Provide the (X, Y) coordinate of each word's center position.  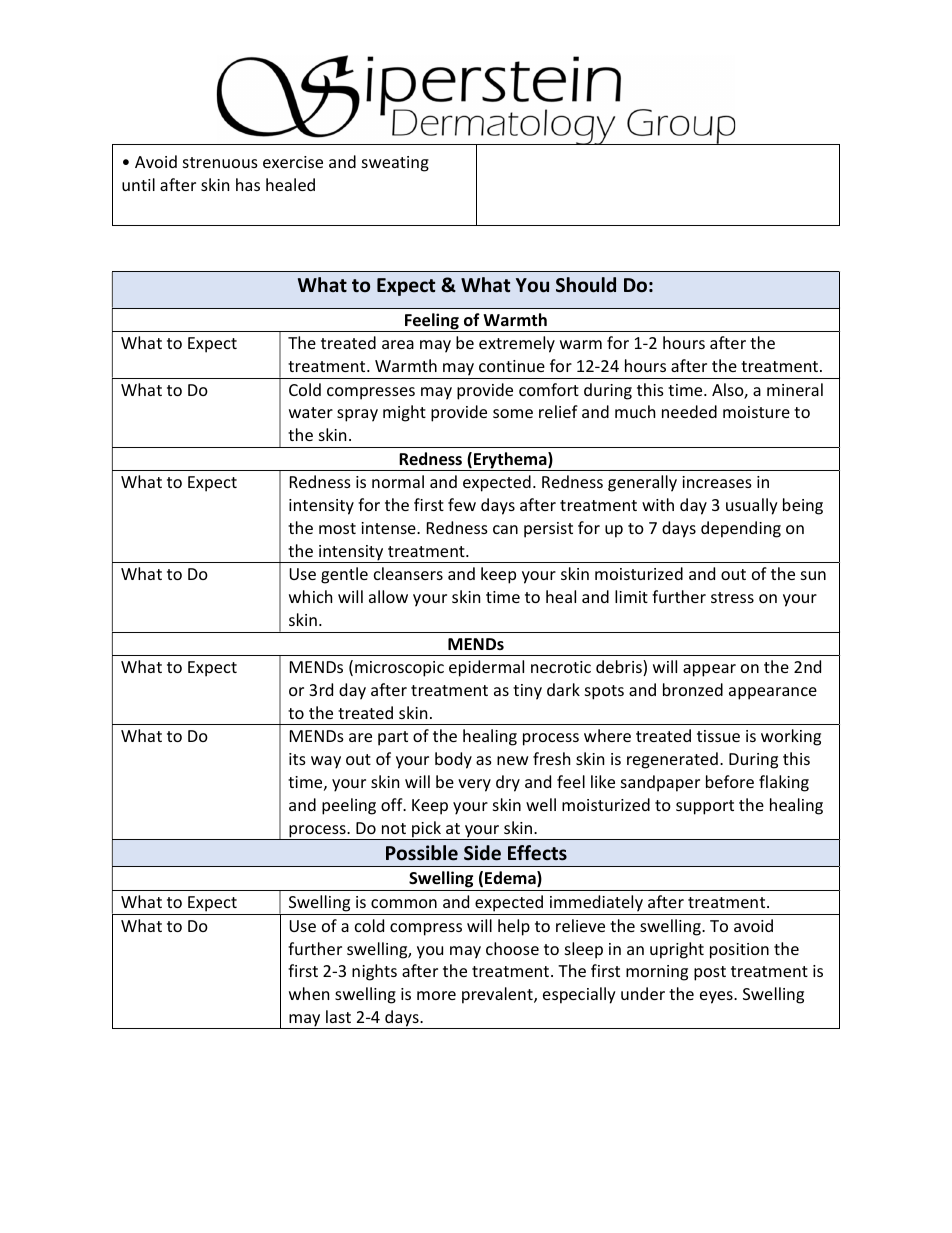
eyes (717, 997)
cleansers (408, 573)
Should (586, 285)
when (309, 993)
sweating (395, 164)
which (310, 596)
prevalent (498, 995)
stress (732, 597)
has (248, 184)
